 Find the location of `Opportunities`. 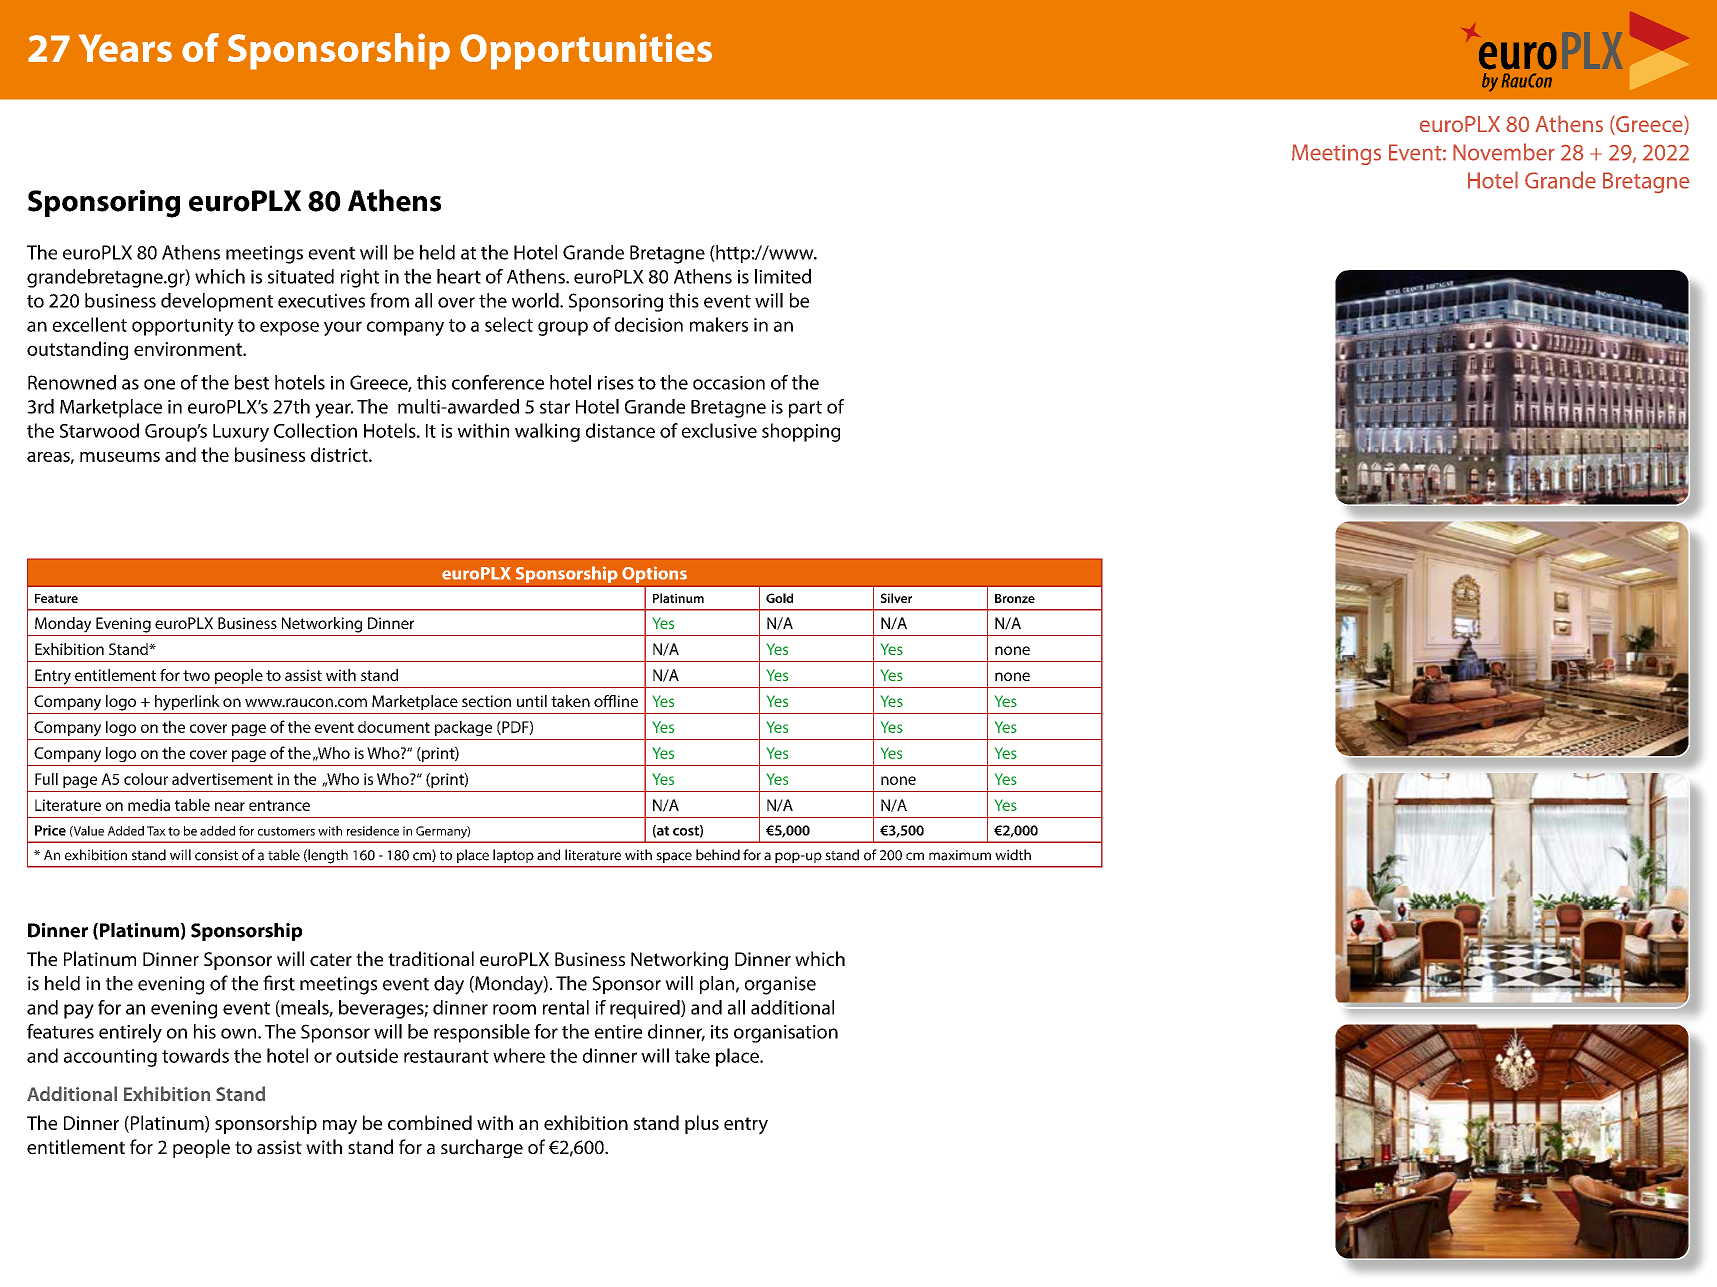

Opportunities is located at coordinates (586, 51).
